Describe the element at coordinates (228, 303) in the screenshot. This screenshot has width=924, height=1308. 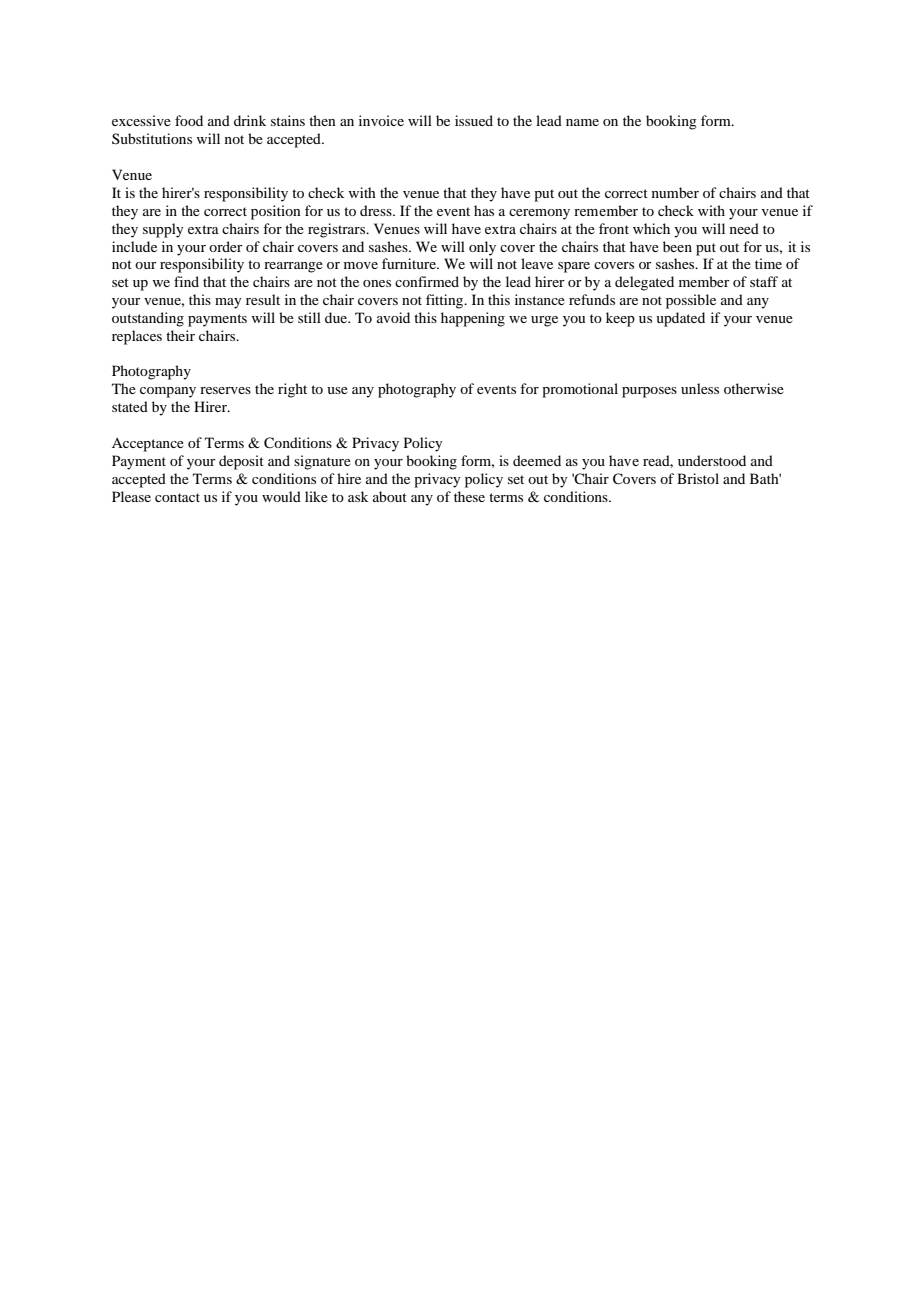
I see `may` at that location.
